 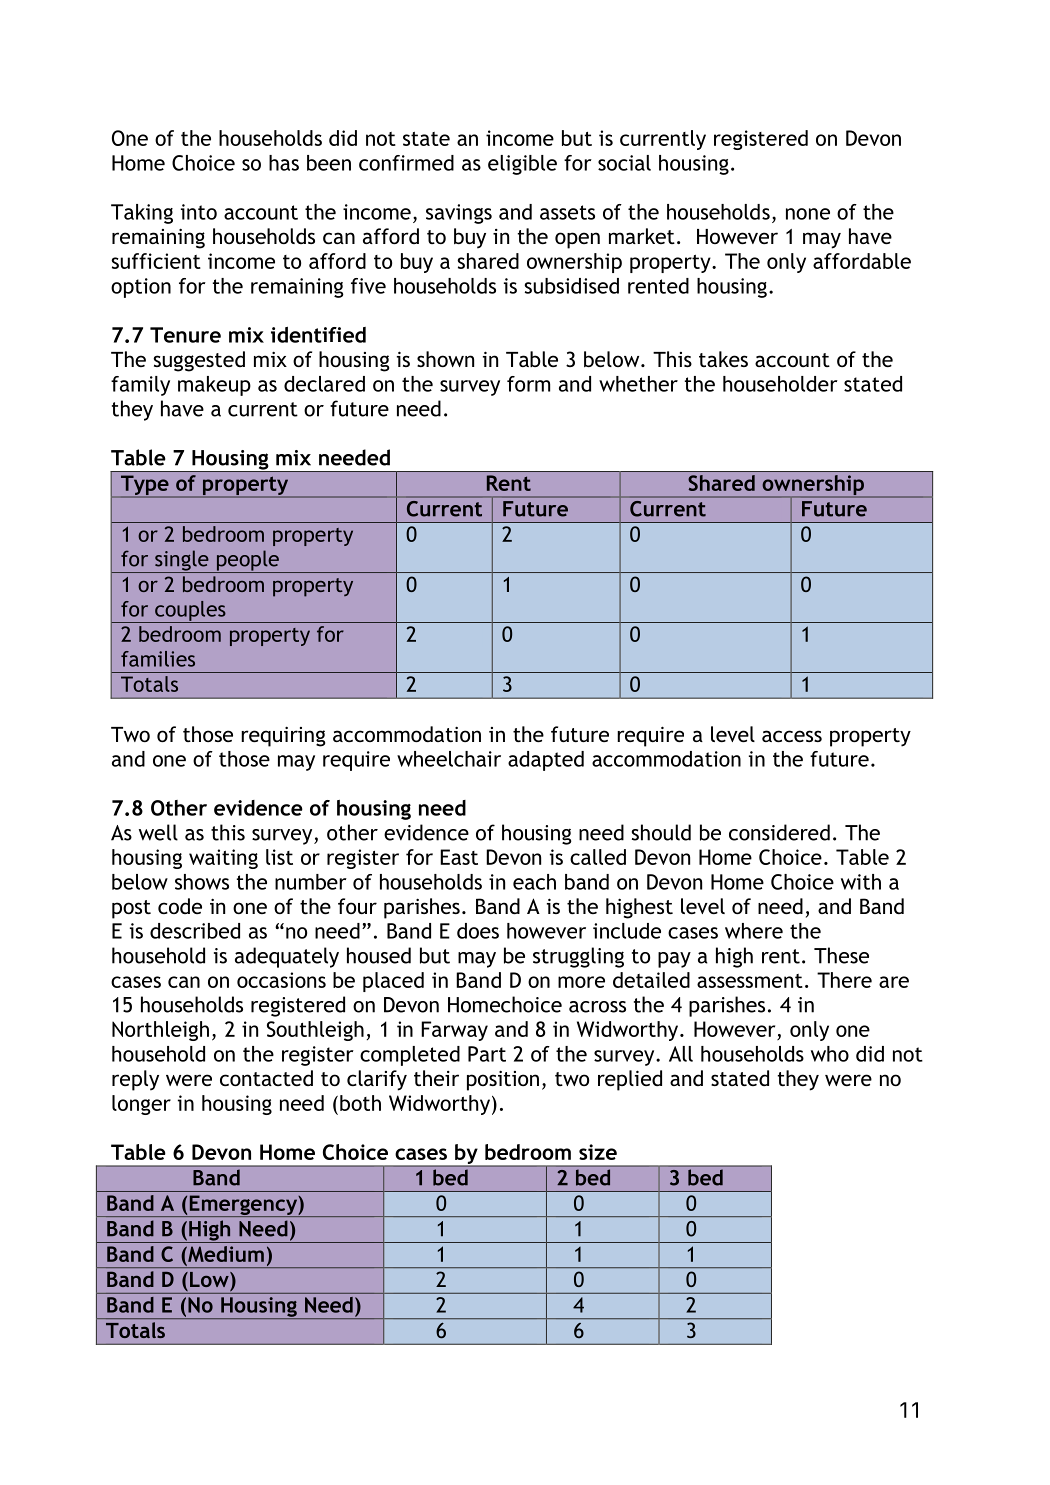 What do you see at coordinates (449, 759) in the screenshot?
I see `wheelchair` at bounding box center [449, 759].
